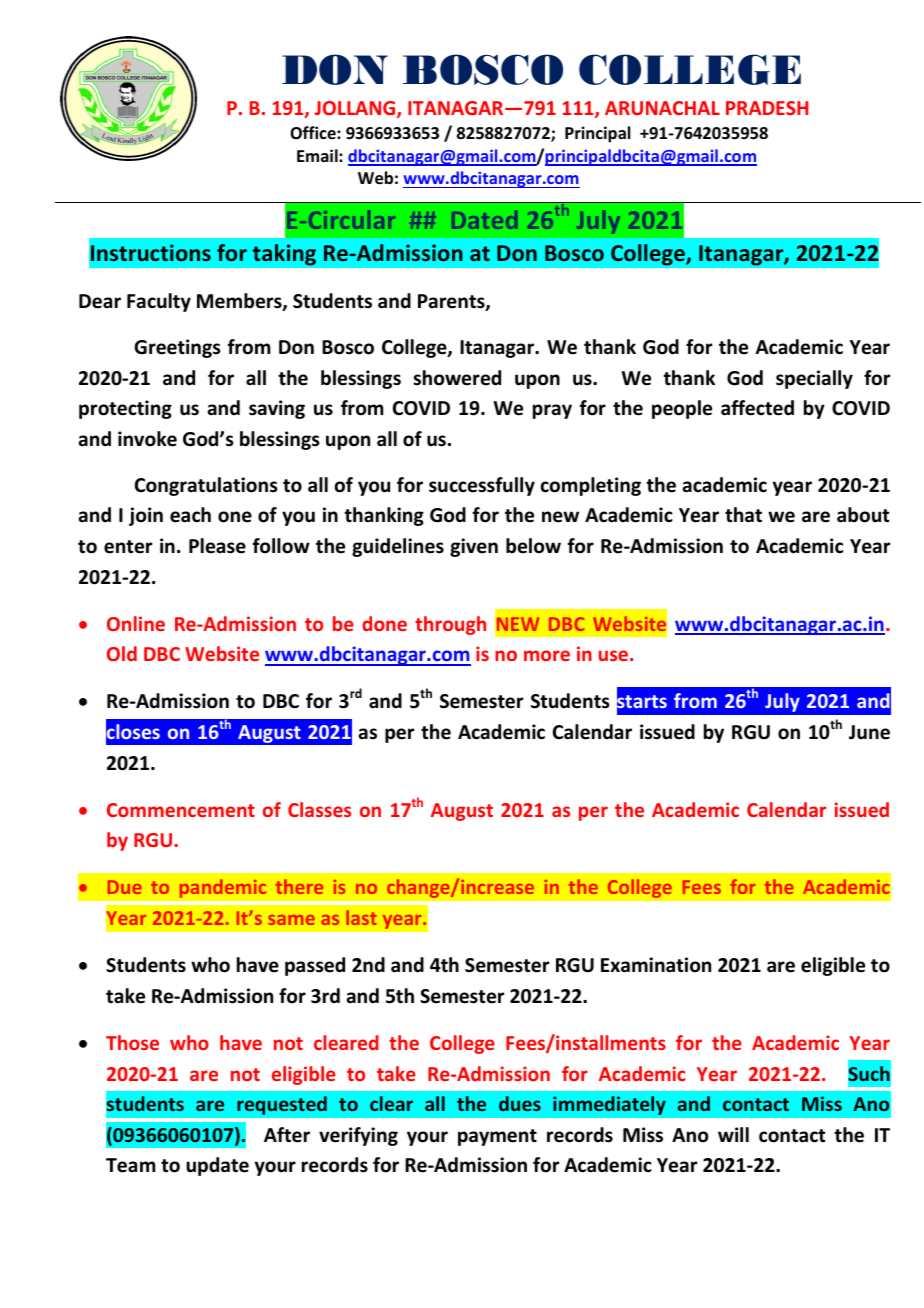  I want to click on Office, so click(314, 133).
